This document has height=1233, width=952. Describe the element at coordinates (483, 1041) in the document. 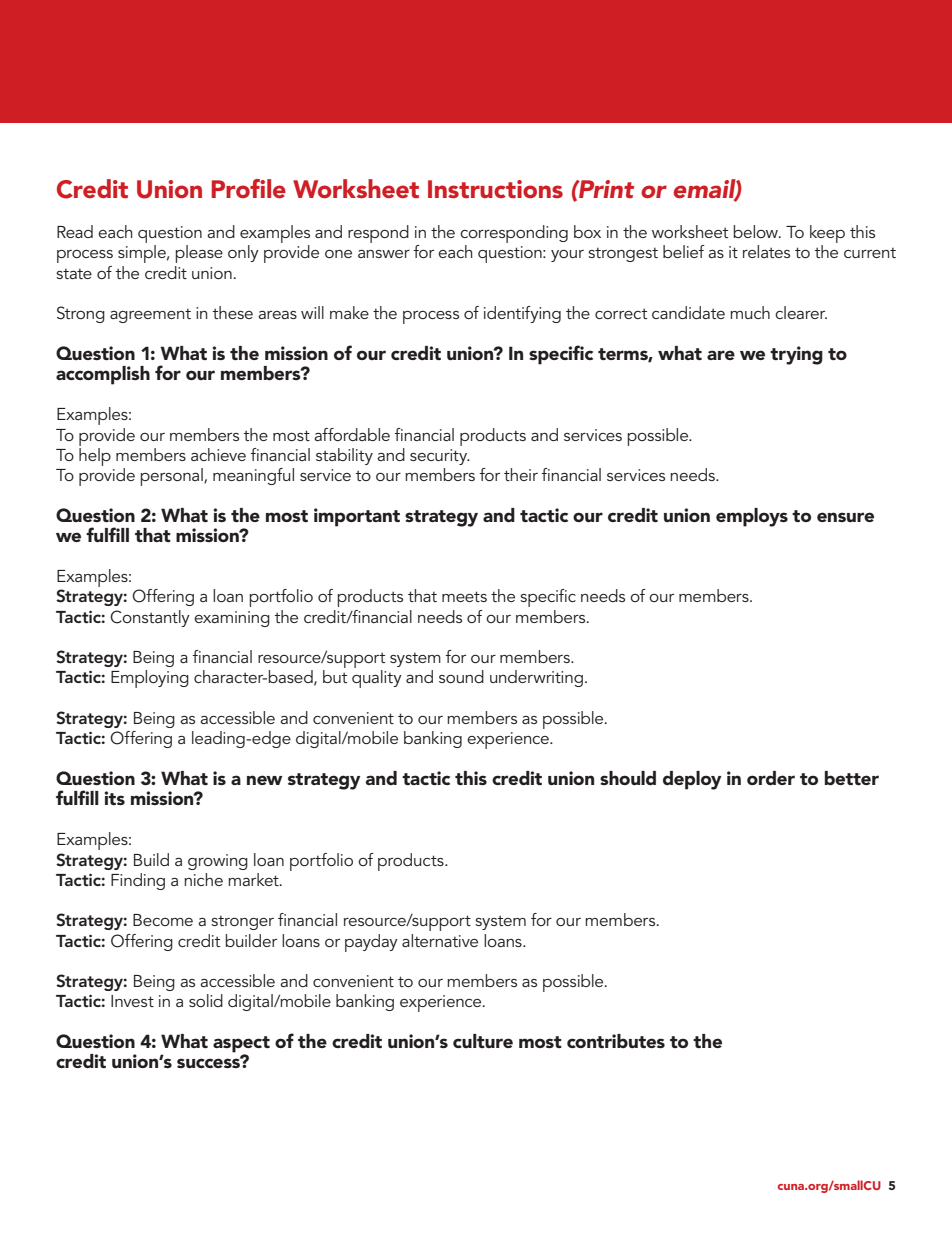

I see `culture` at that location.
